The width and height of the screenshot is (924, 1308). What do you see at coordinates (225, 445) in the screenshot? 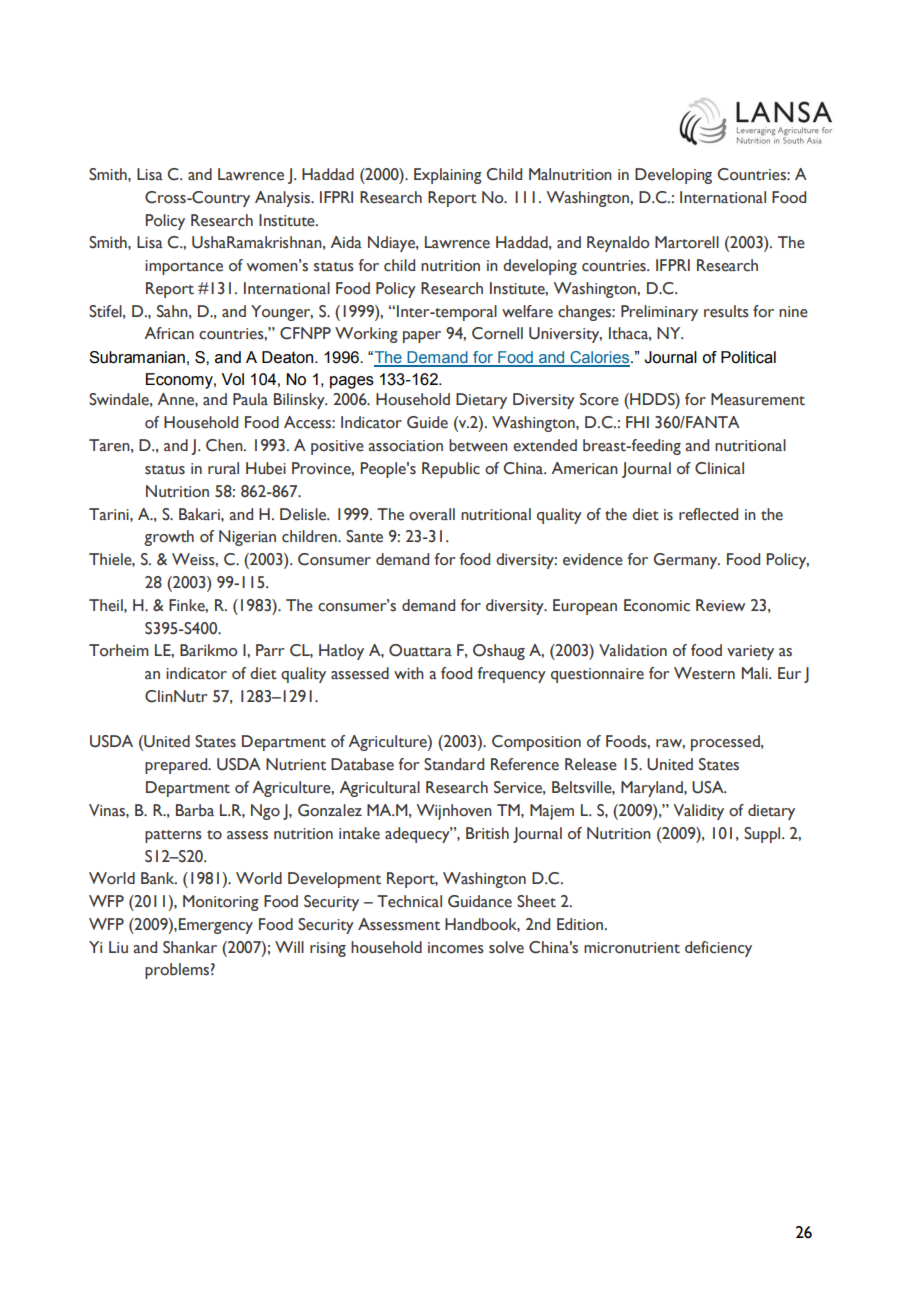
I see `Chen` at bounding box center [225, 445].
